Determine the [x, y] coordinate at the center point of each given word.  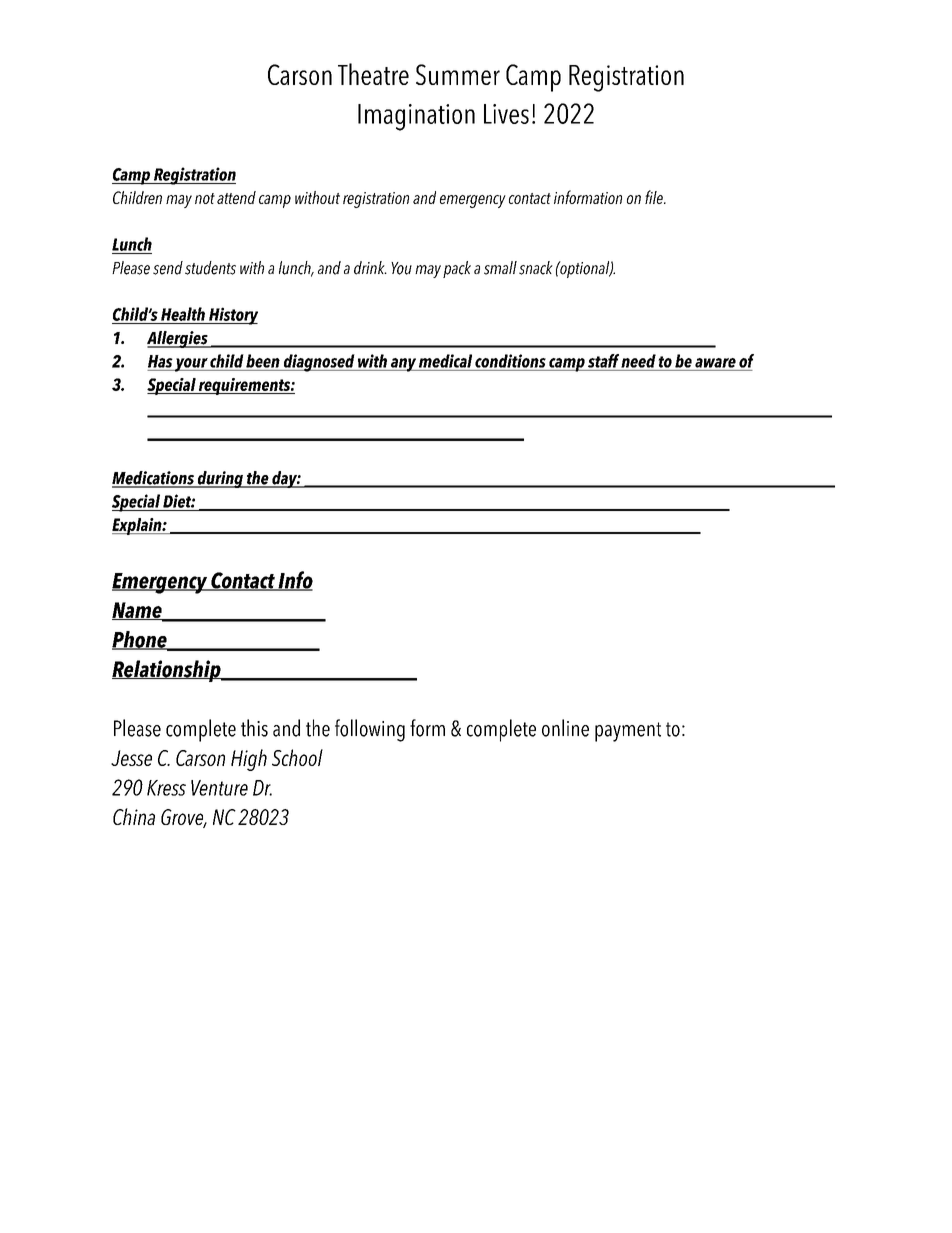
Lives [506, 114]
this [254, 728]
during [220, 479]
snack [536, 268]
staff [603, 361]
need [638, 361]
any [403, 365]
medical [445, 361]
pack [457, 269]
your [191, 365]
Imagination [416, 117]
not [205, 198]
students [210, 268]
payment [628, 732]
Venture [219, 788]
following [370, 730]
